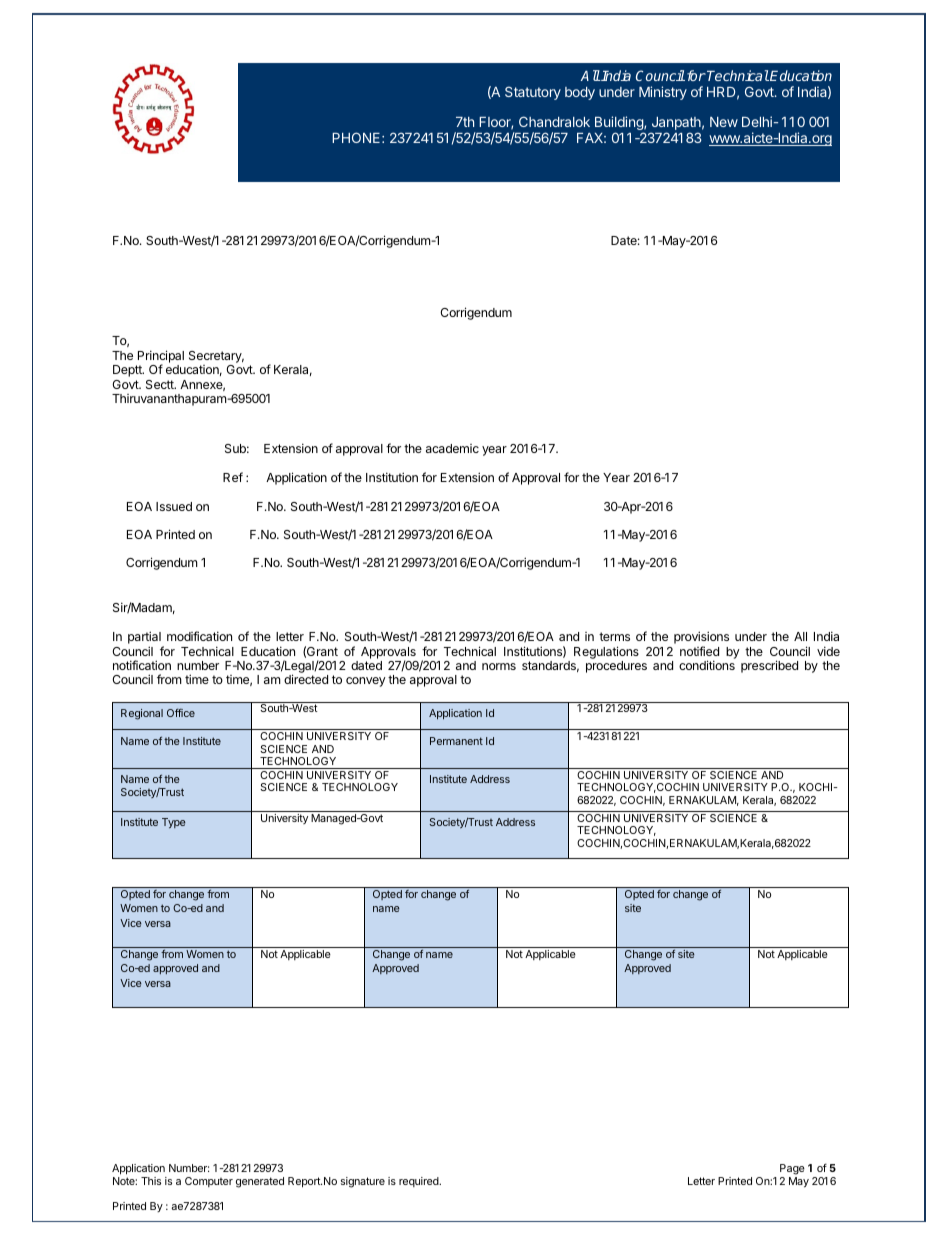  Describe the element at coordinates (792, 1171) in the screenshot. I see `Page` at that location.
